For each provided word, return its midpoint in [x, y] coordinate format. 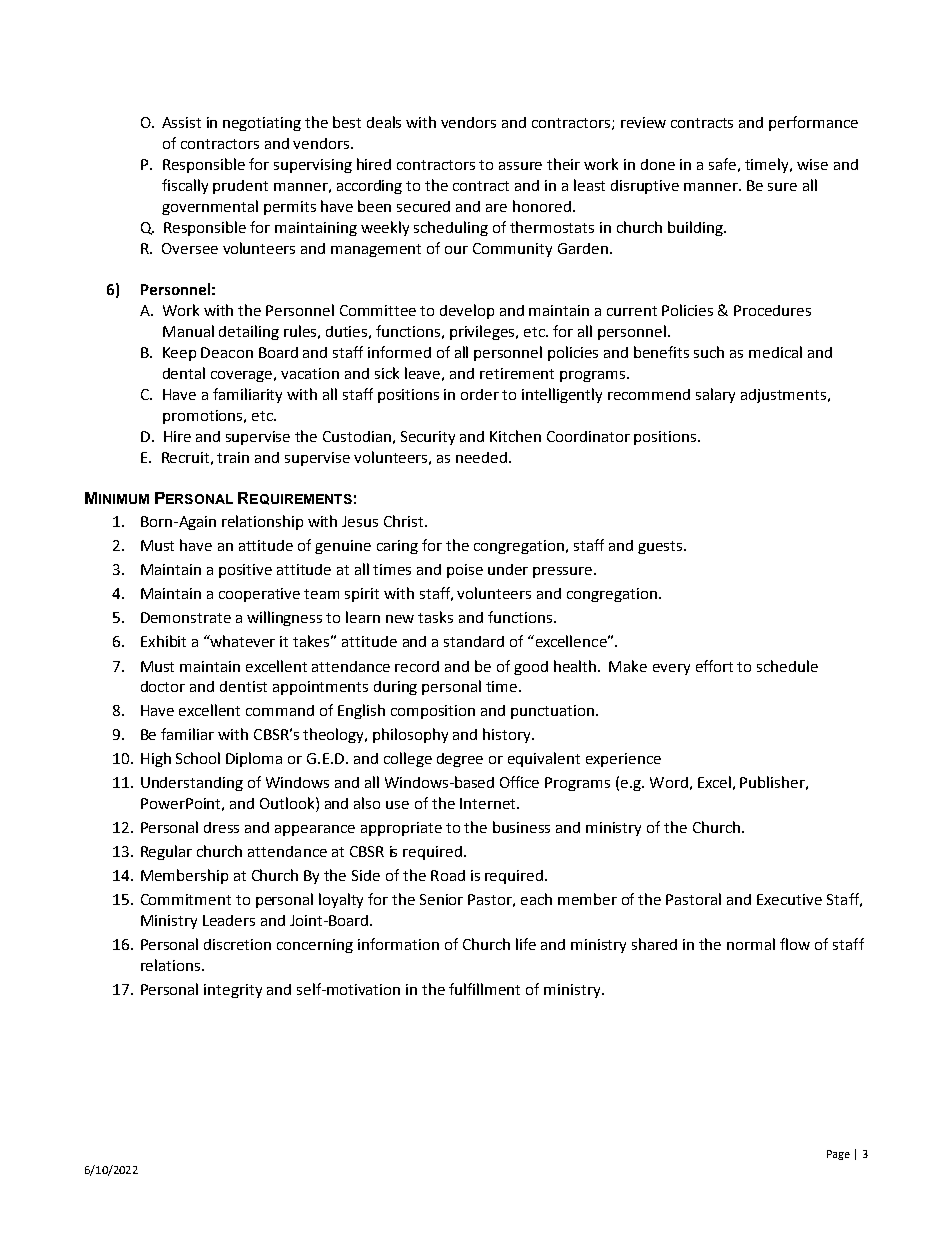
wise [812, 164]
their [563, 164]
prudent [240, 187]
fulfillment [484, 989]
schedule [787, 666]
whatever [242, 641]
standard [474, 641]
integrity [233, 991]
